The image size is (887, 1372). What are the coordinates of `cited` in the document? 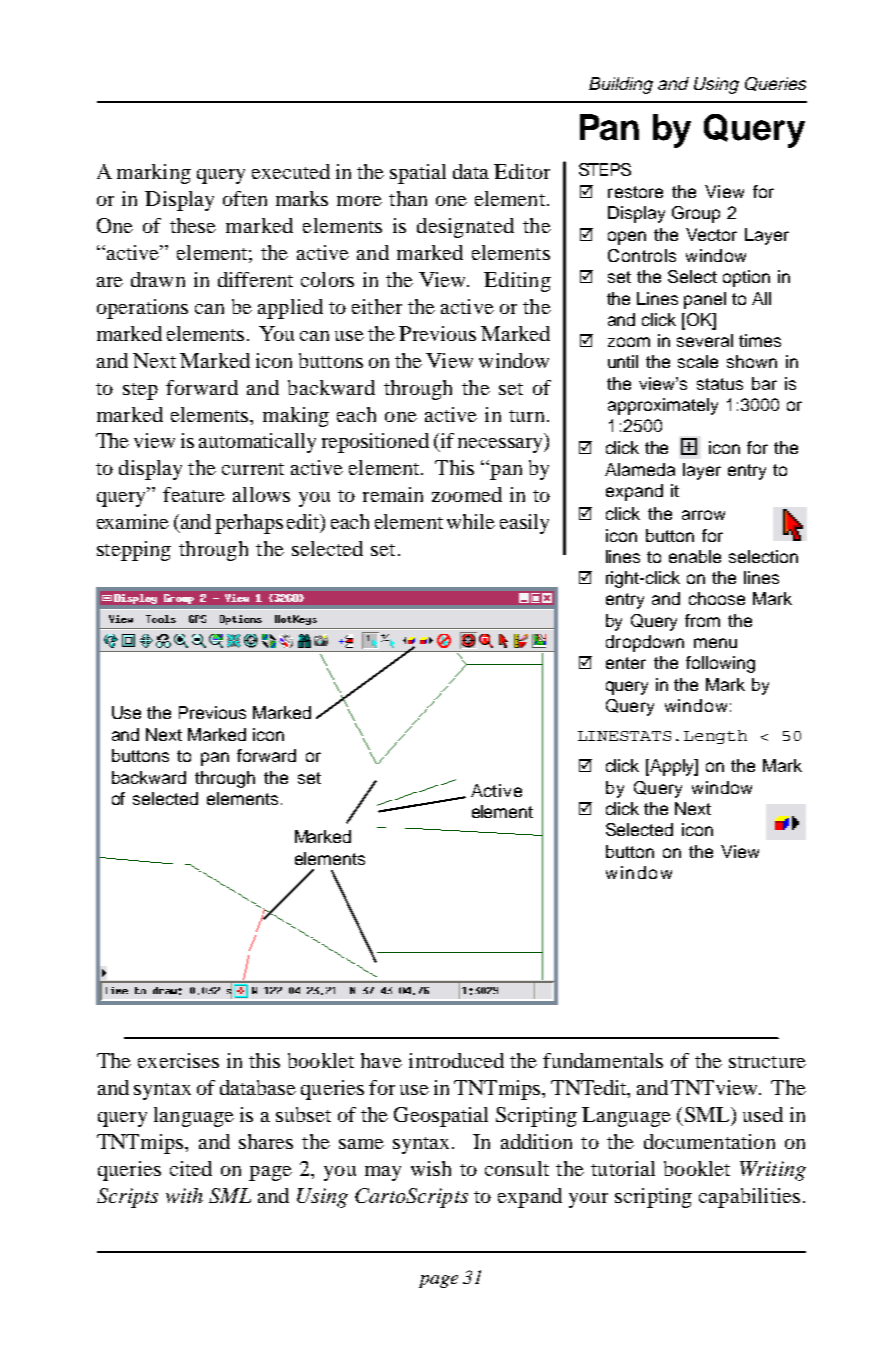 It's located at (191, 1168).
